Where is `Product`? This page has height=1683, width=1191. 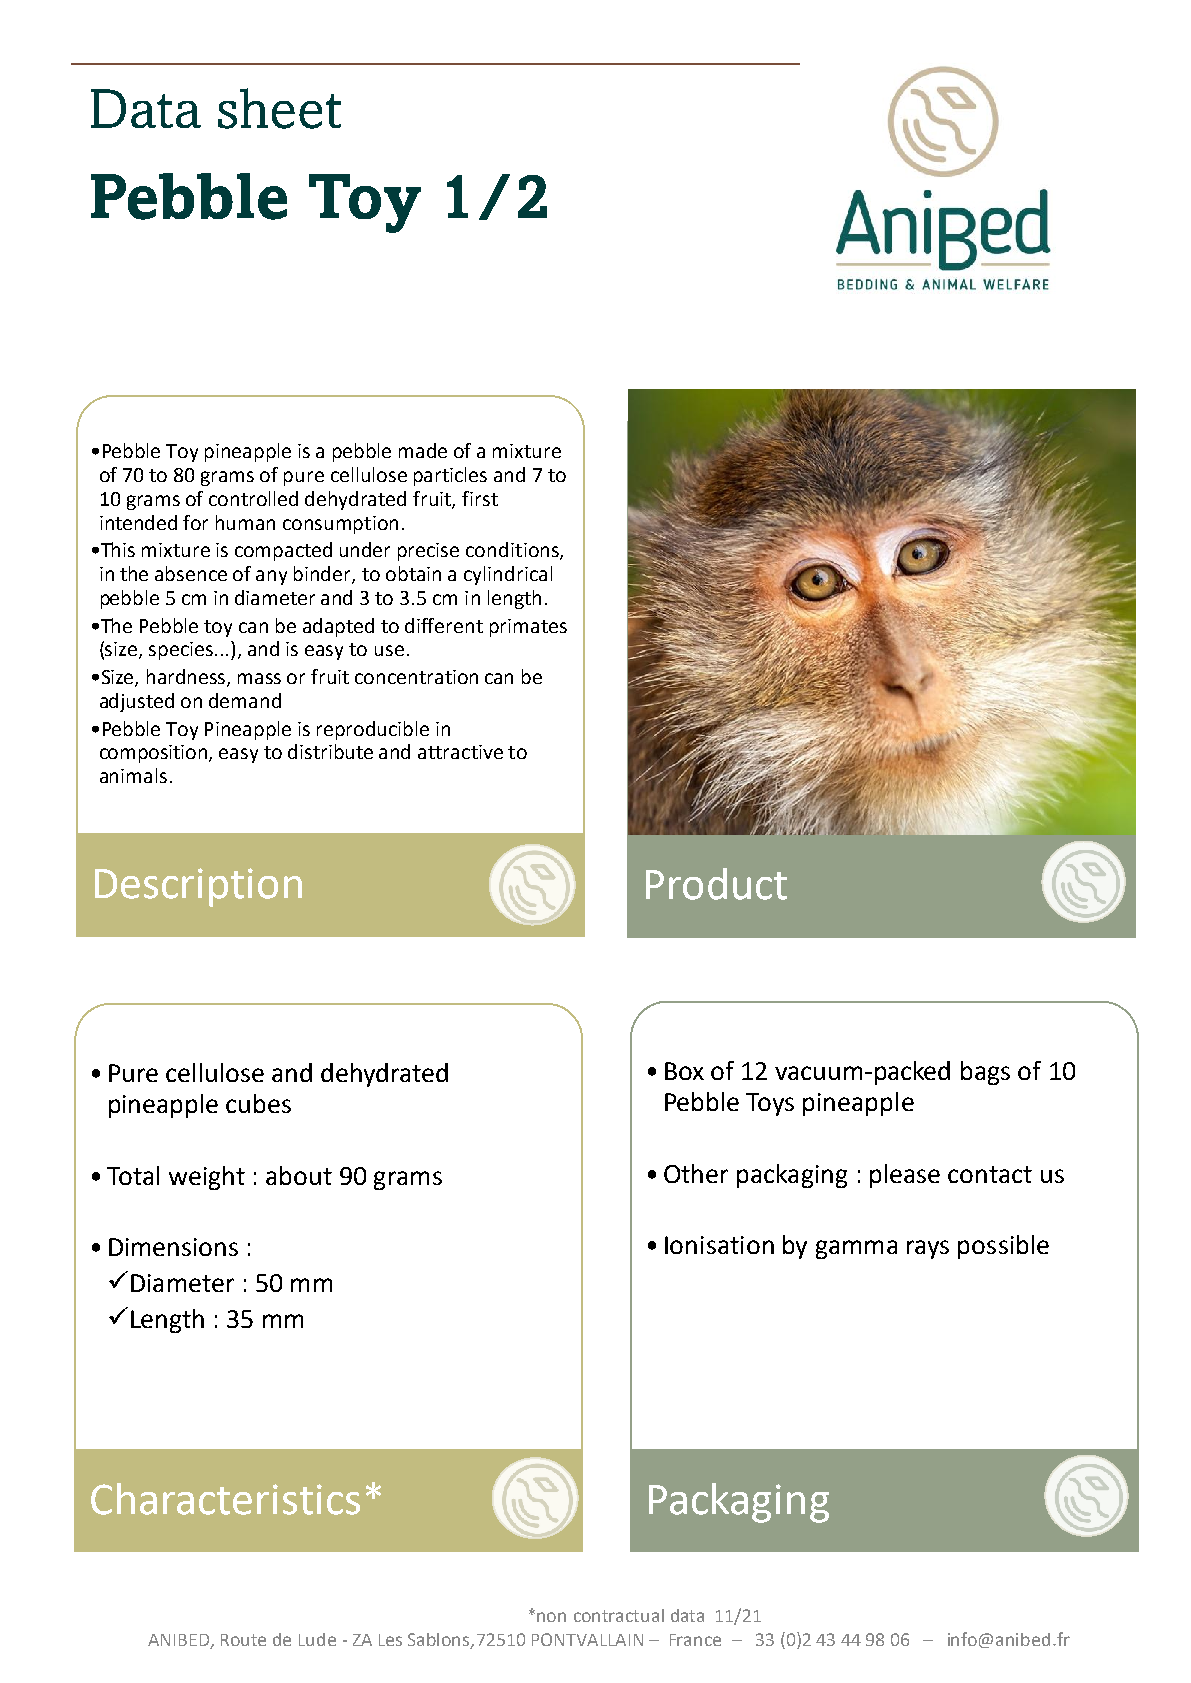
Product is located at coordinates (716, 884).
